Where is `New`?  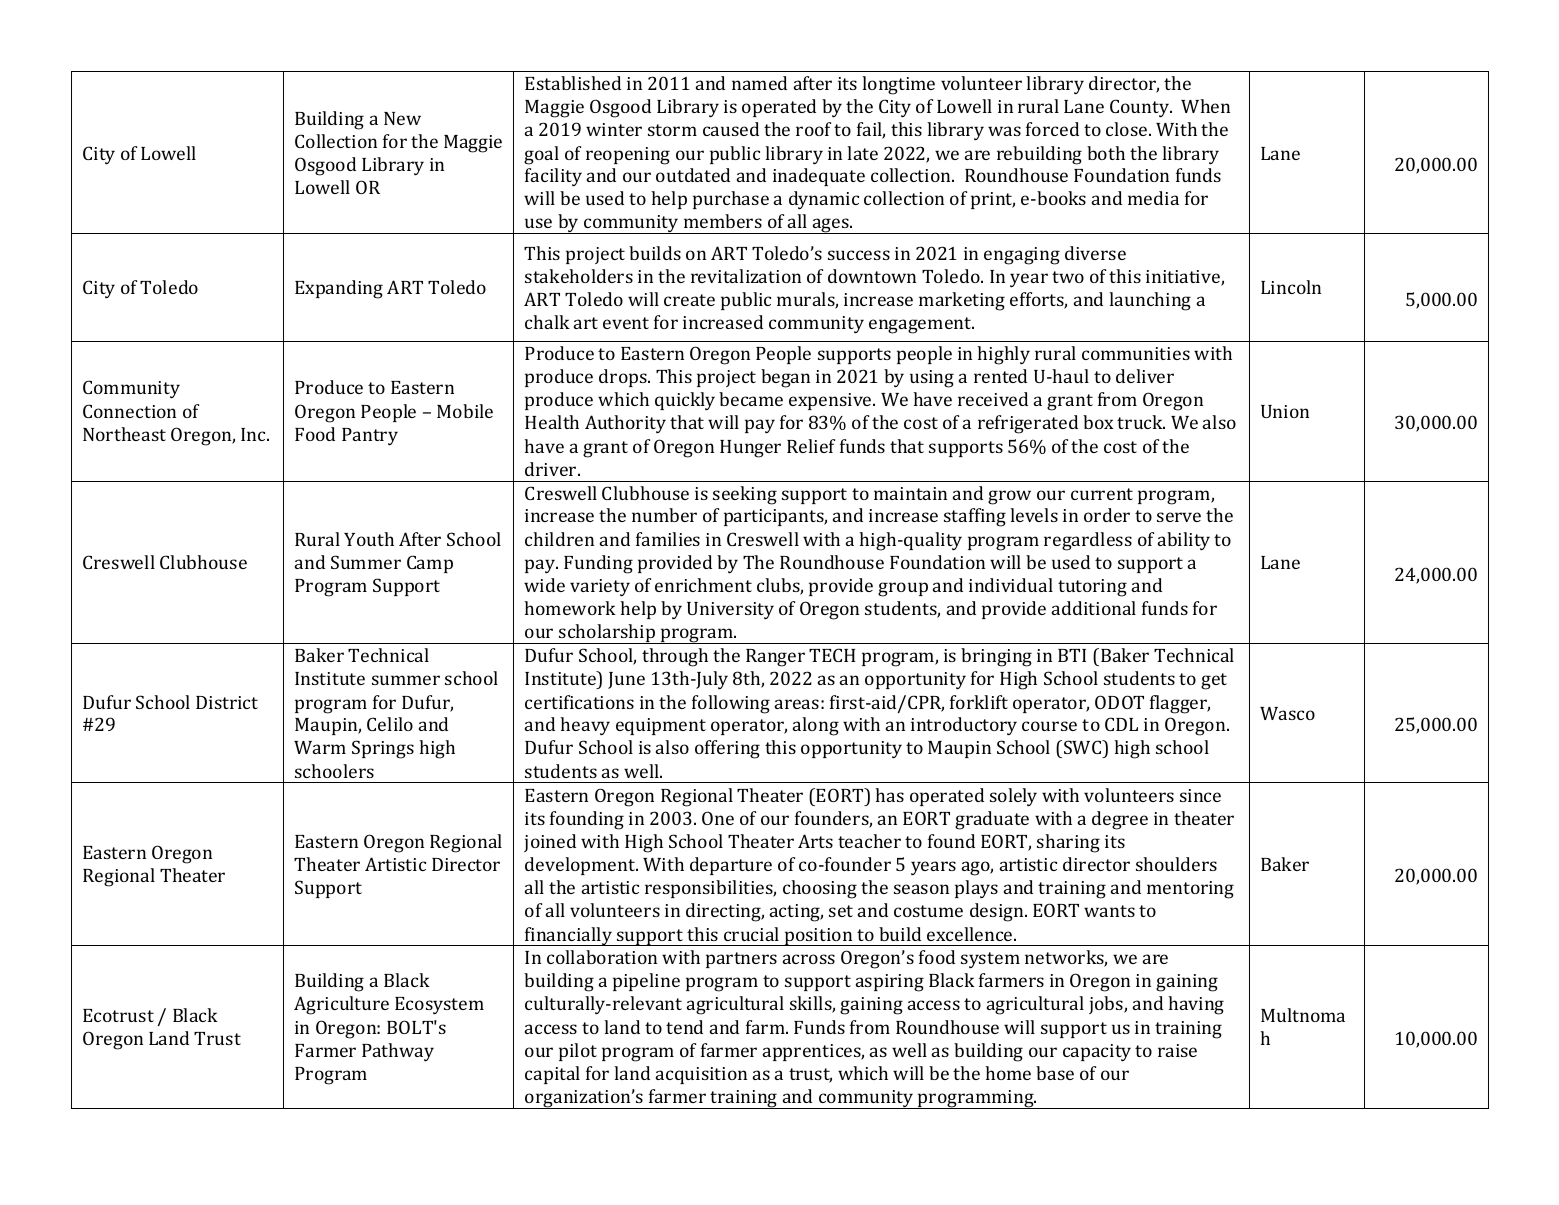
New is located at coordinates (402, 118).
